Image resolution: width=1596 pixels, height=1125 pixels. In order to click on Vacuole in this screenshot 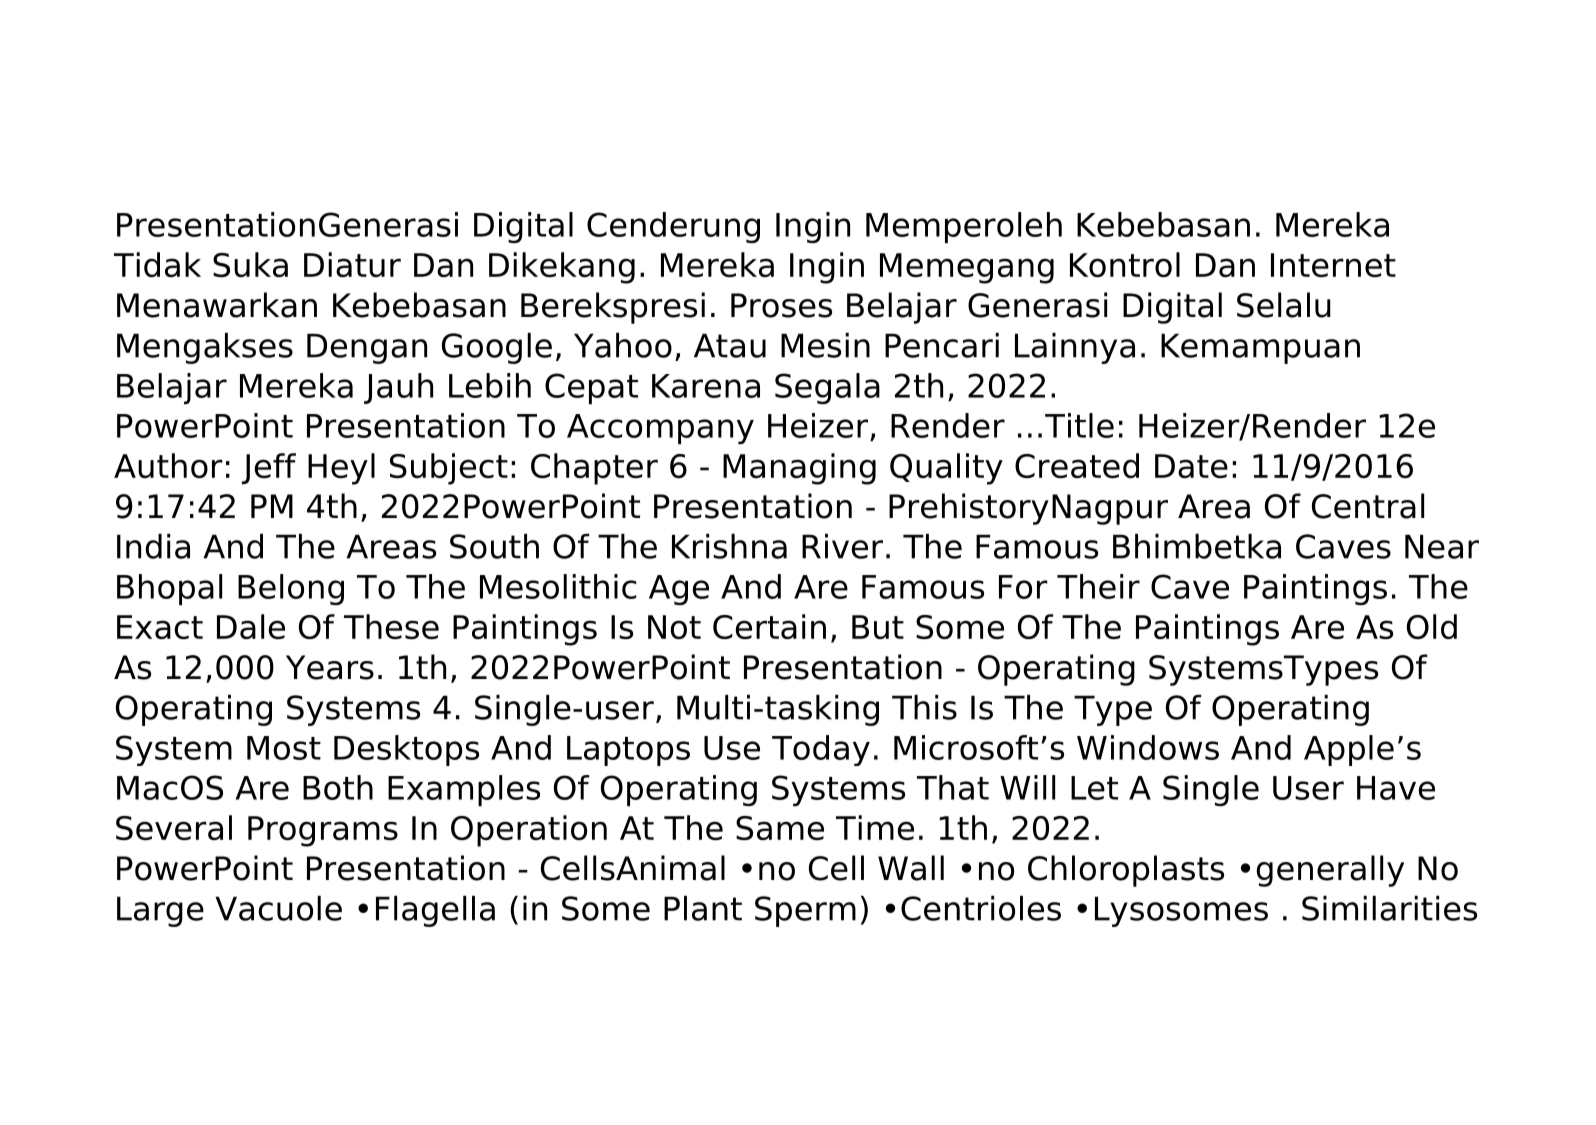, I will do `click(278, 908)`.
